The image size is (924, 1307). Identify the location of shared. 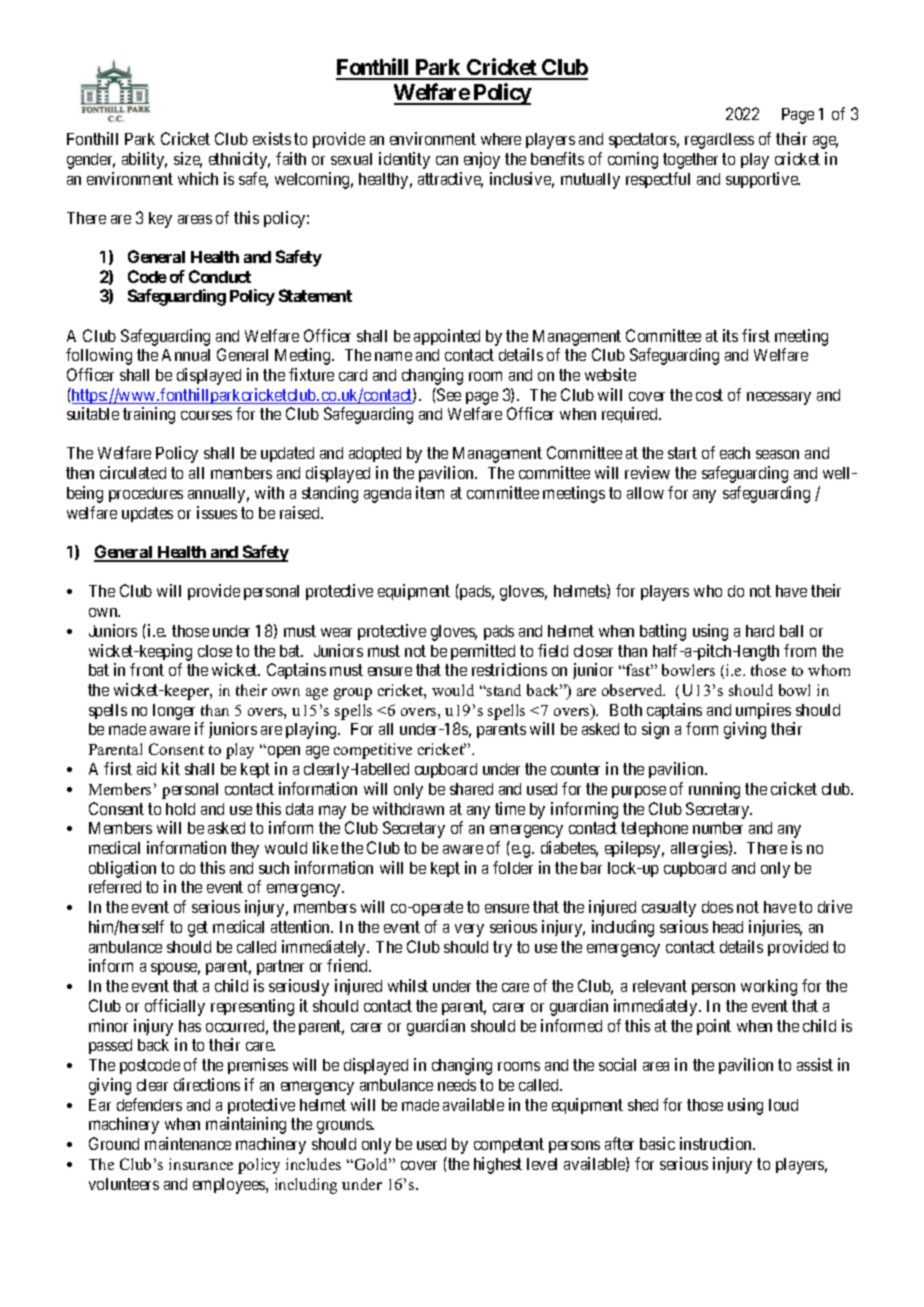
(471, 789).
